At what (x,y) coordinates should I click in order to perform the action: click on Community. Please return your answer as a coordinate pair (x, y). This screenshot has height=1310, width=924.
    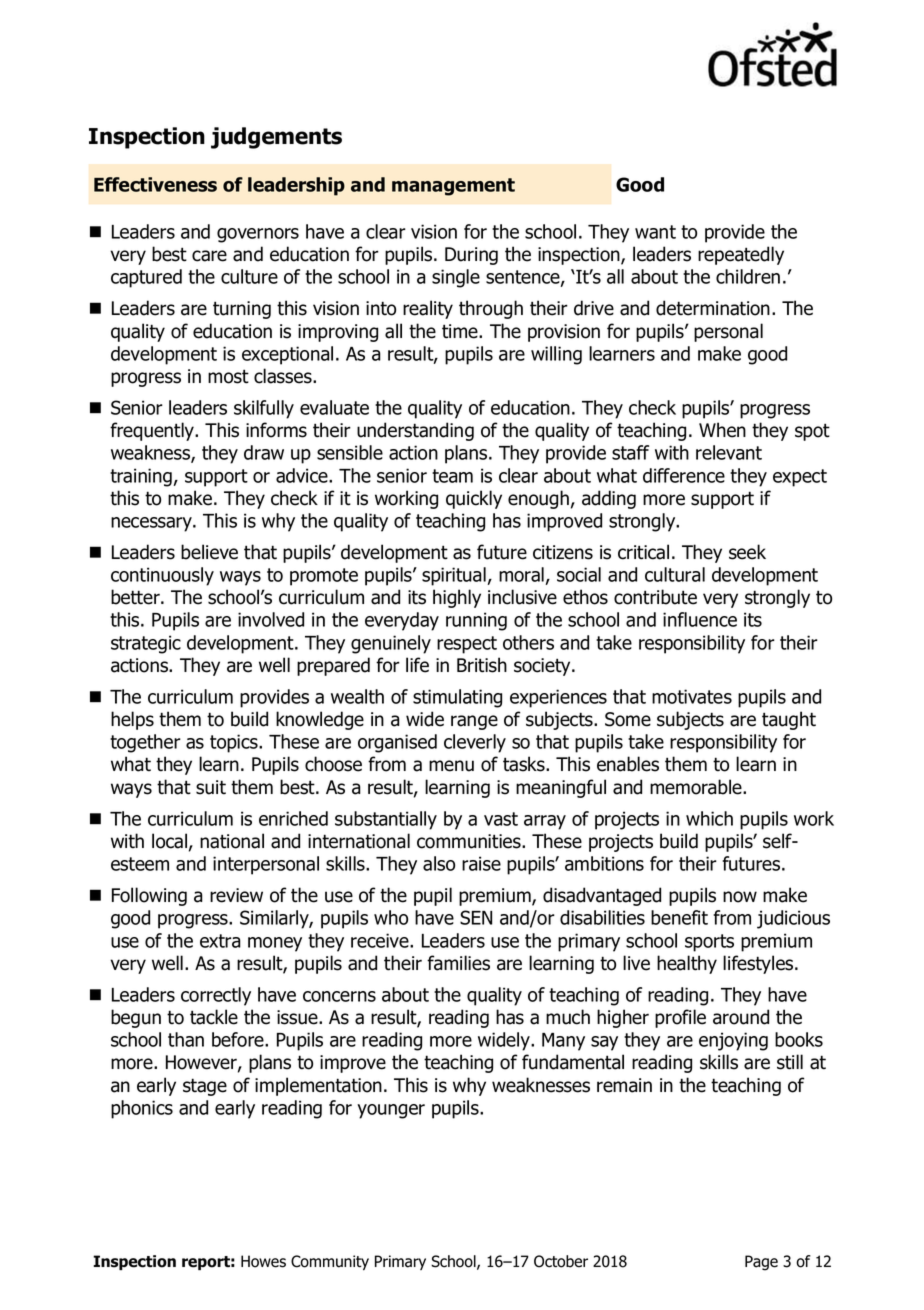
    Looking at the image, I should click on (330, 1262).
